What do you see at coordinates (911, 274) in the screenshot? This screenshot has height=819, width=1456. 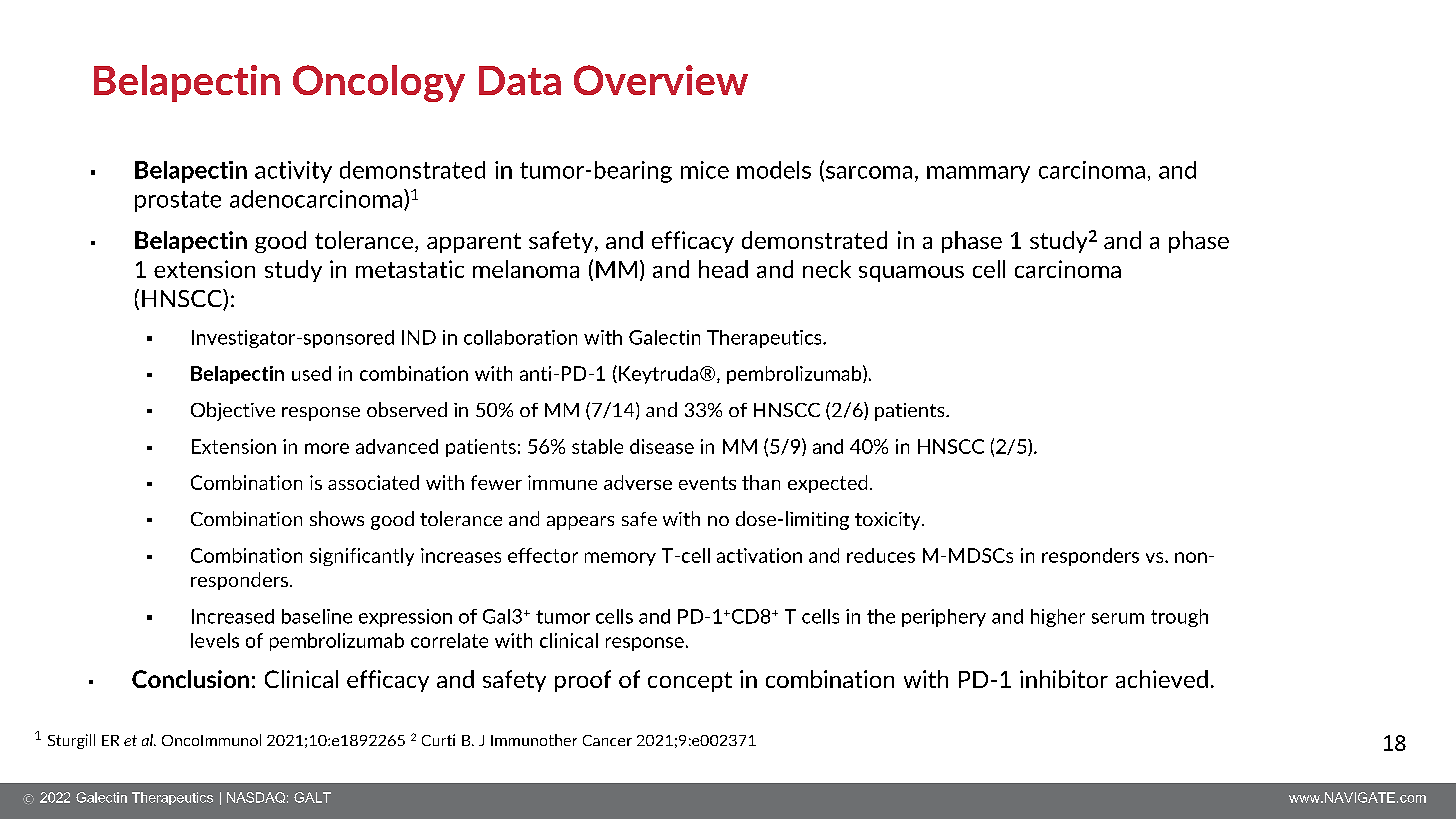 I see `squamous` at bounding box center [911, 274].
